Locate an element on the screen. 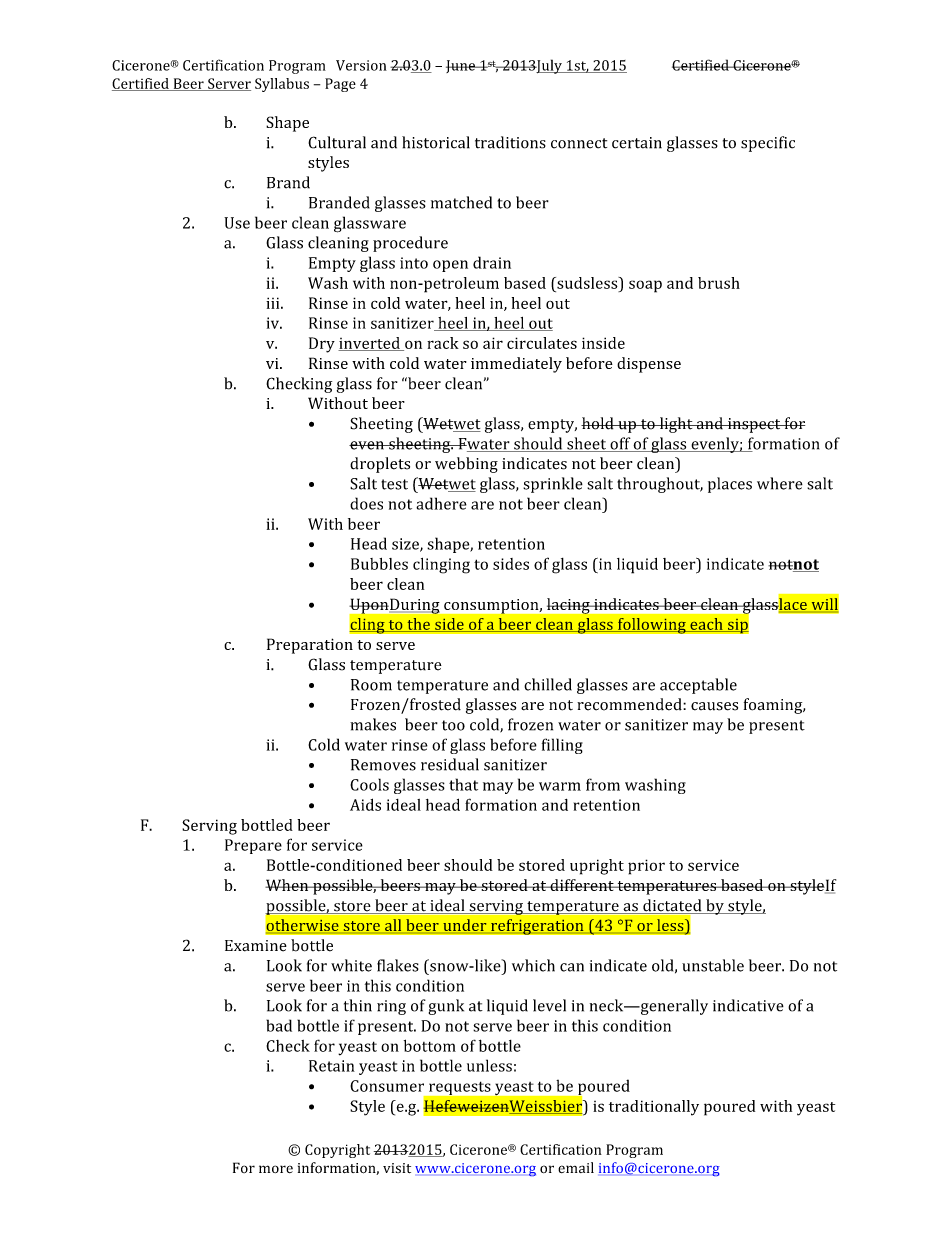 The width and height of the screenshot is (952, 1233). Page is located at coordinates (340, 85).
